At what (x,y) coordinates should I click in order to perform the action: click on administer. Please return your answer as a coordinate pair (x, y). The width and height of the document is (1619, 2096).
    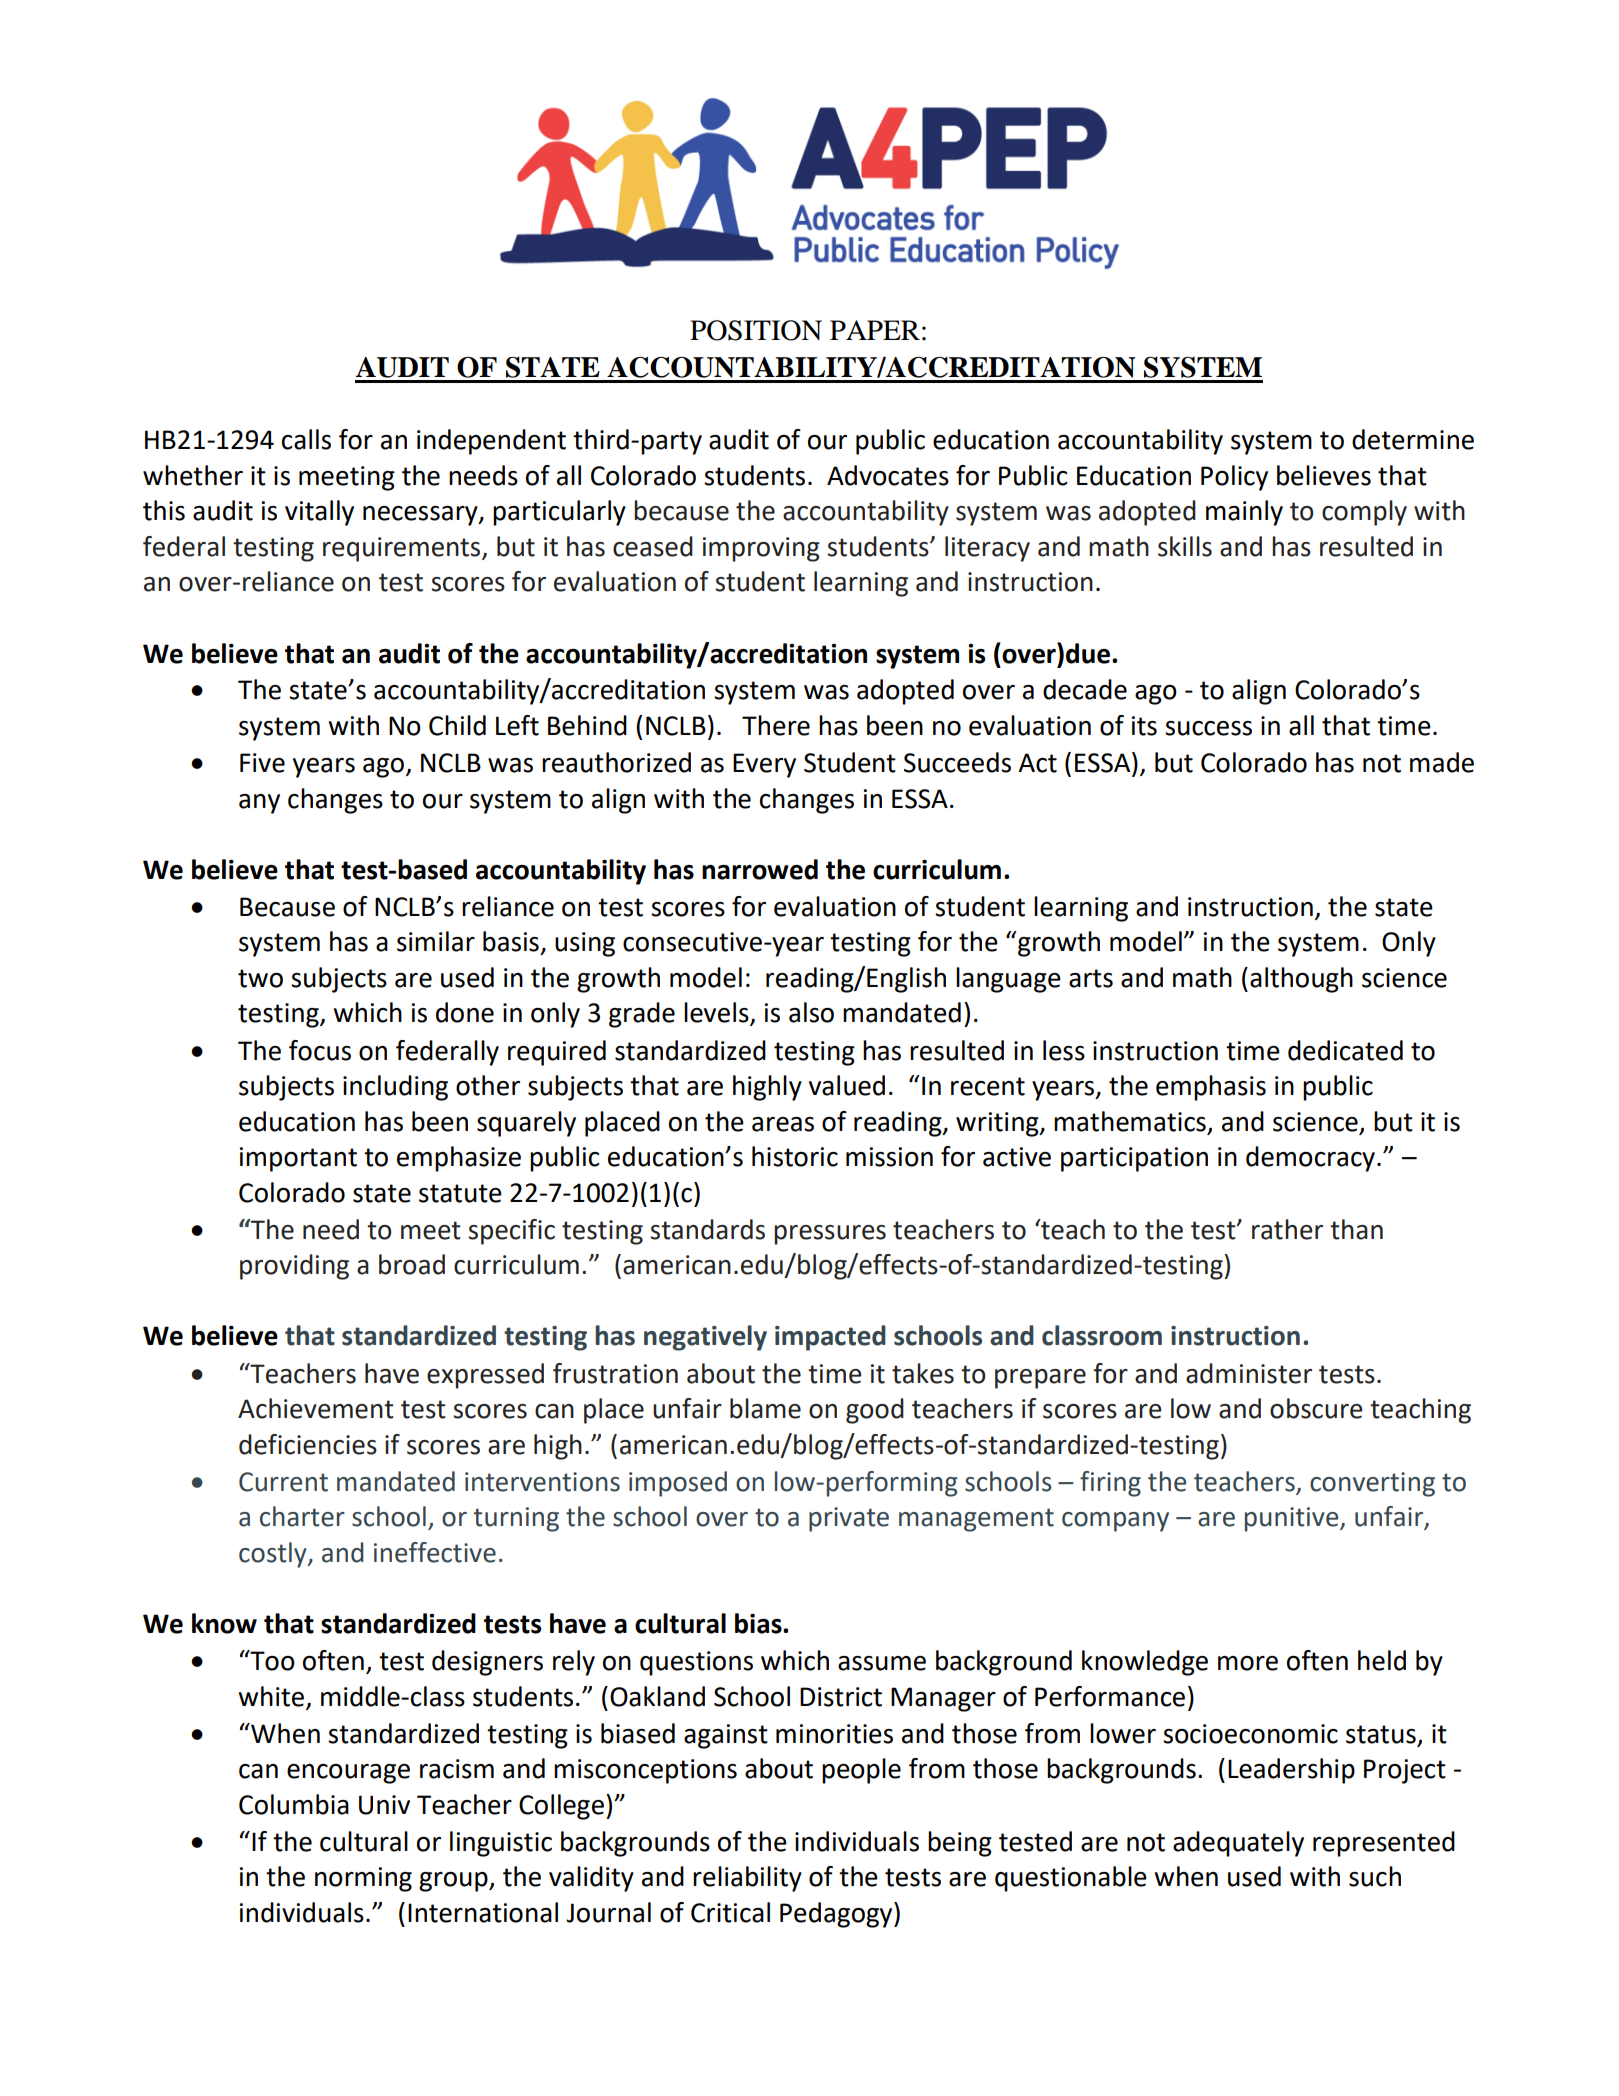
    Looking at the image, I should click on (1249, 1373).
